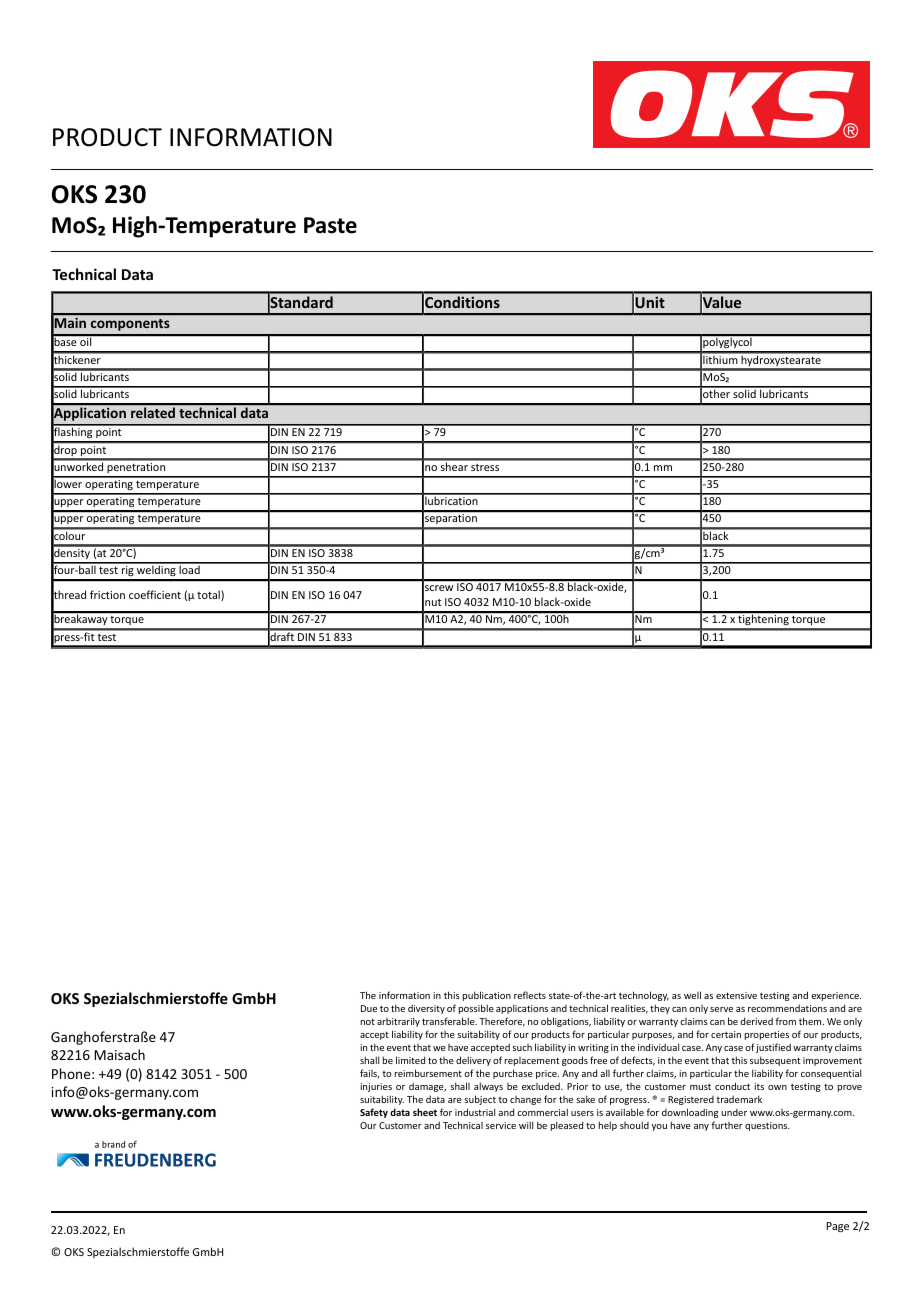 The image size is (924, 1307). Describe the element at coordinates (692, 995) in the document. I see `well` at that location.
